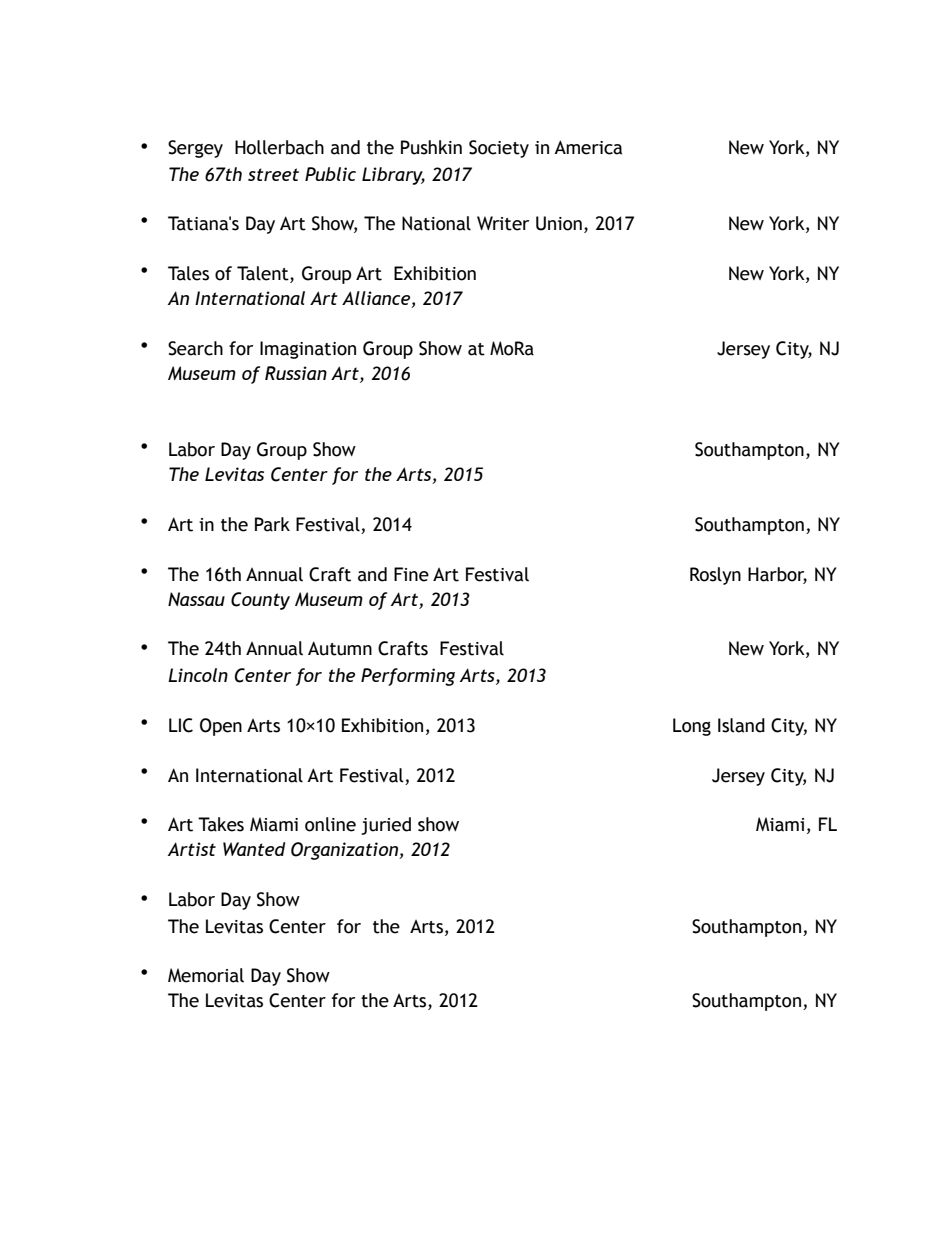  What do you see at coordinates (715, 576) in the document?
I see `Roslyn` at bounding box center [715, 576].
